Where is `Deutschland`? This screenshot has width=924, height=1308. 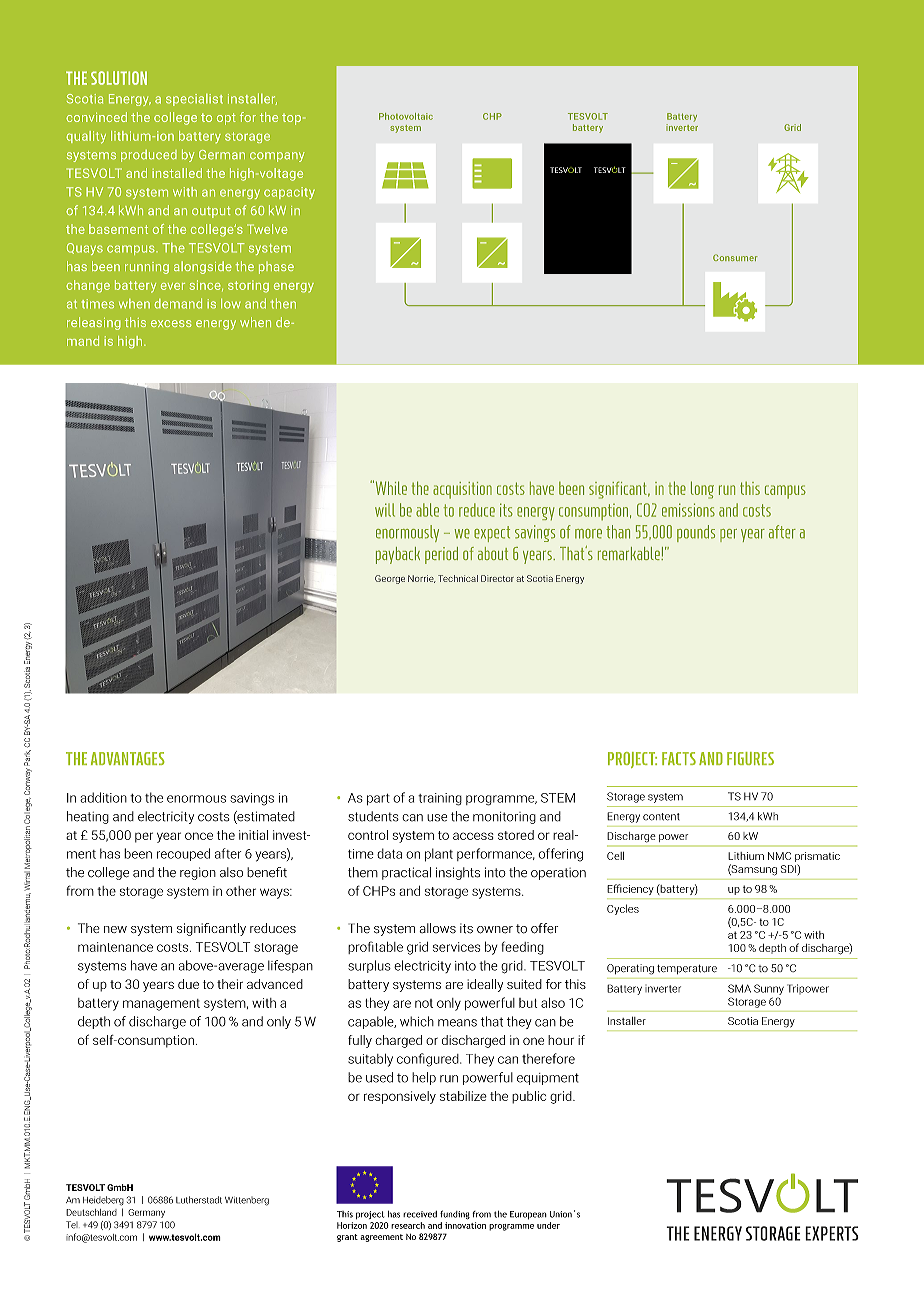 Deutschland is located at coordinates (91, 1212).
